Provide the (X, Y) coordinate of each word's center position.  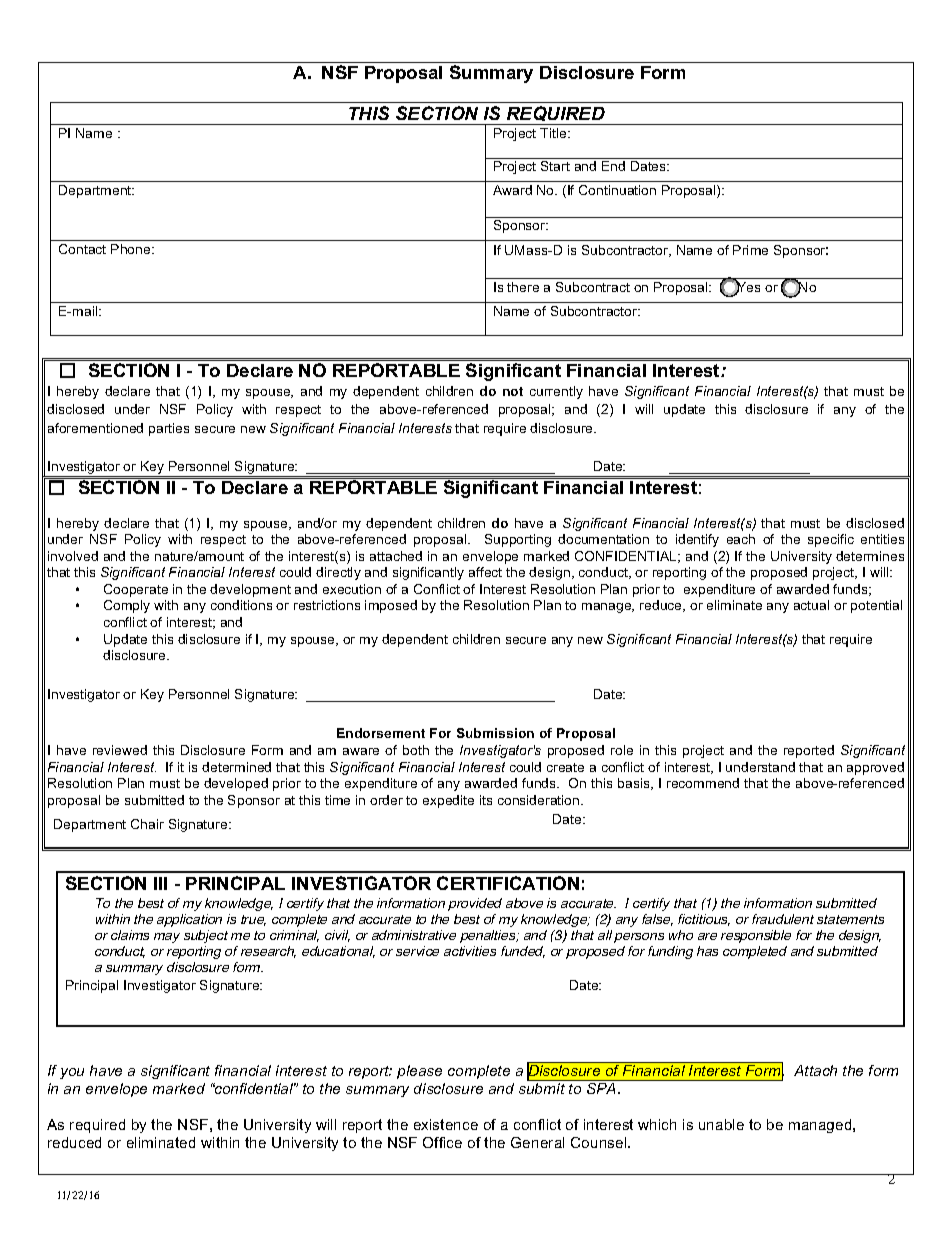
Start (555, 166)
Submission (495, 733)
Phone (132, 249)
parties (169, 429)
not (513, 391)
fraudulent (783, 919)
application (189, 920)
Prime (750, 250)
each (741, 539)
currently (556, 392)
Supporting (518, 540)
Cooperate (136, 590)
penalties (489, 936)
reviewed (120, 750)
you (72, 1073)
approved (875, 768)
